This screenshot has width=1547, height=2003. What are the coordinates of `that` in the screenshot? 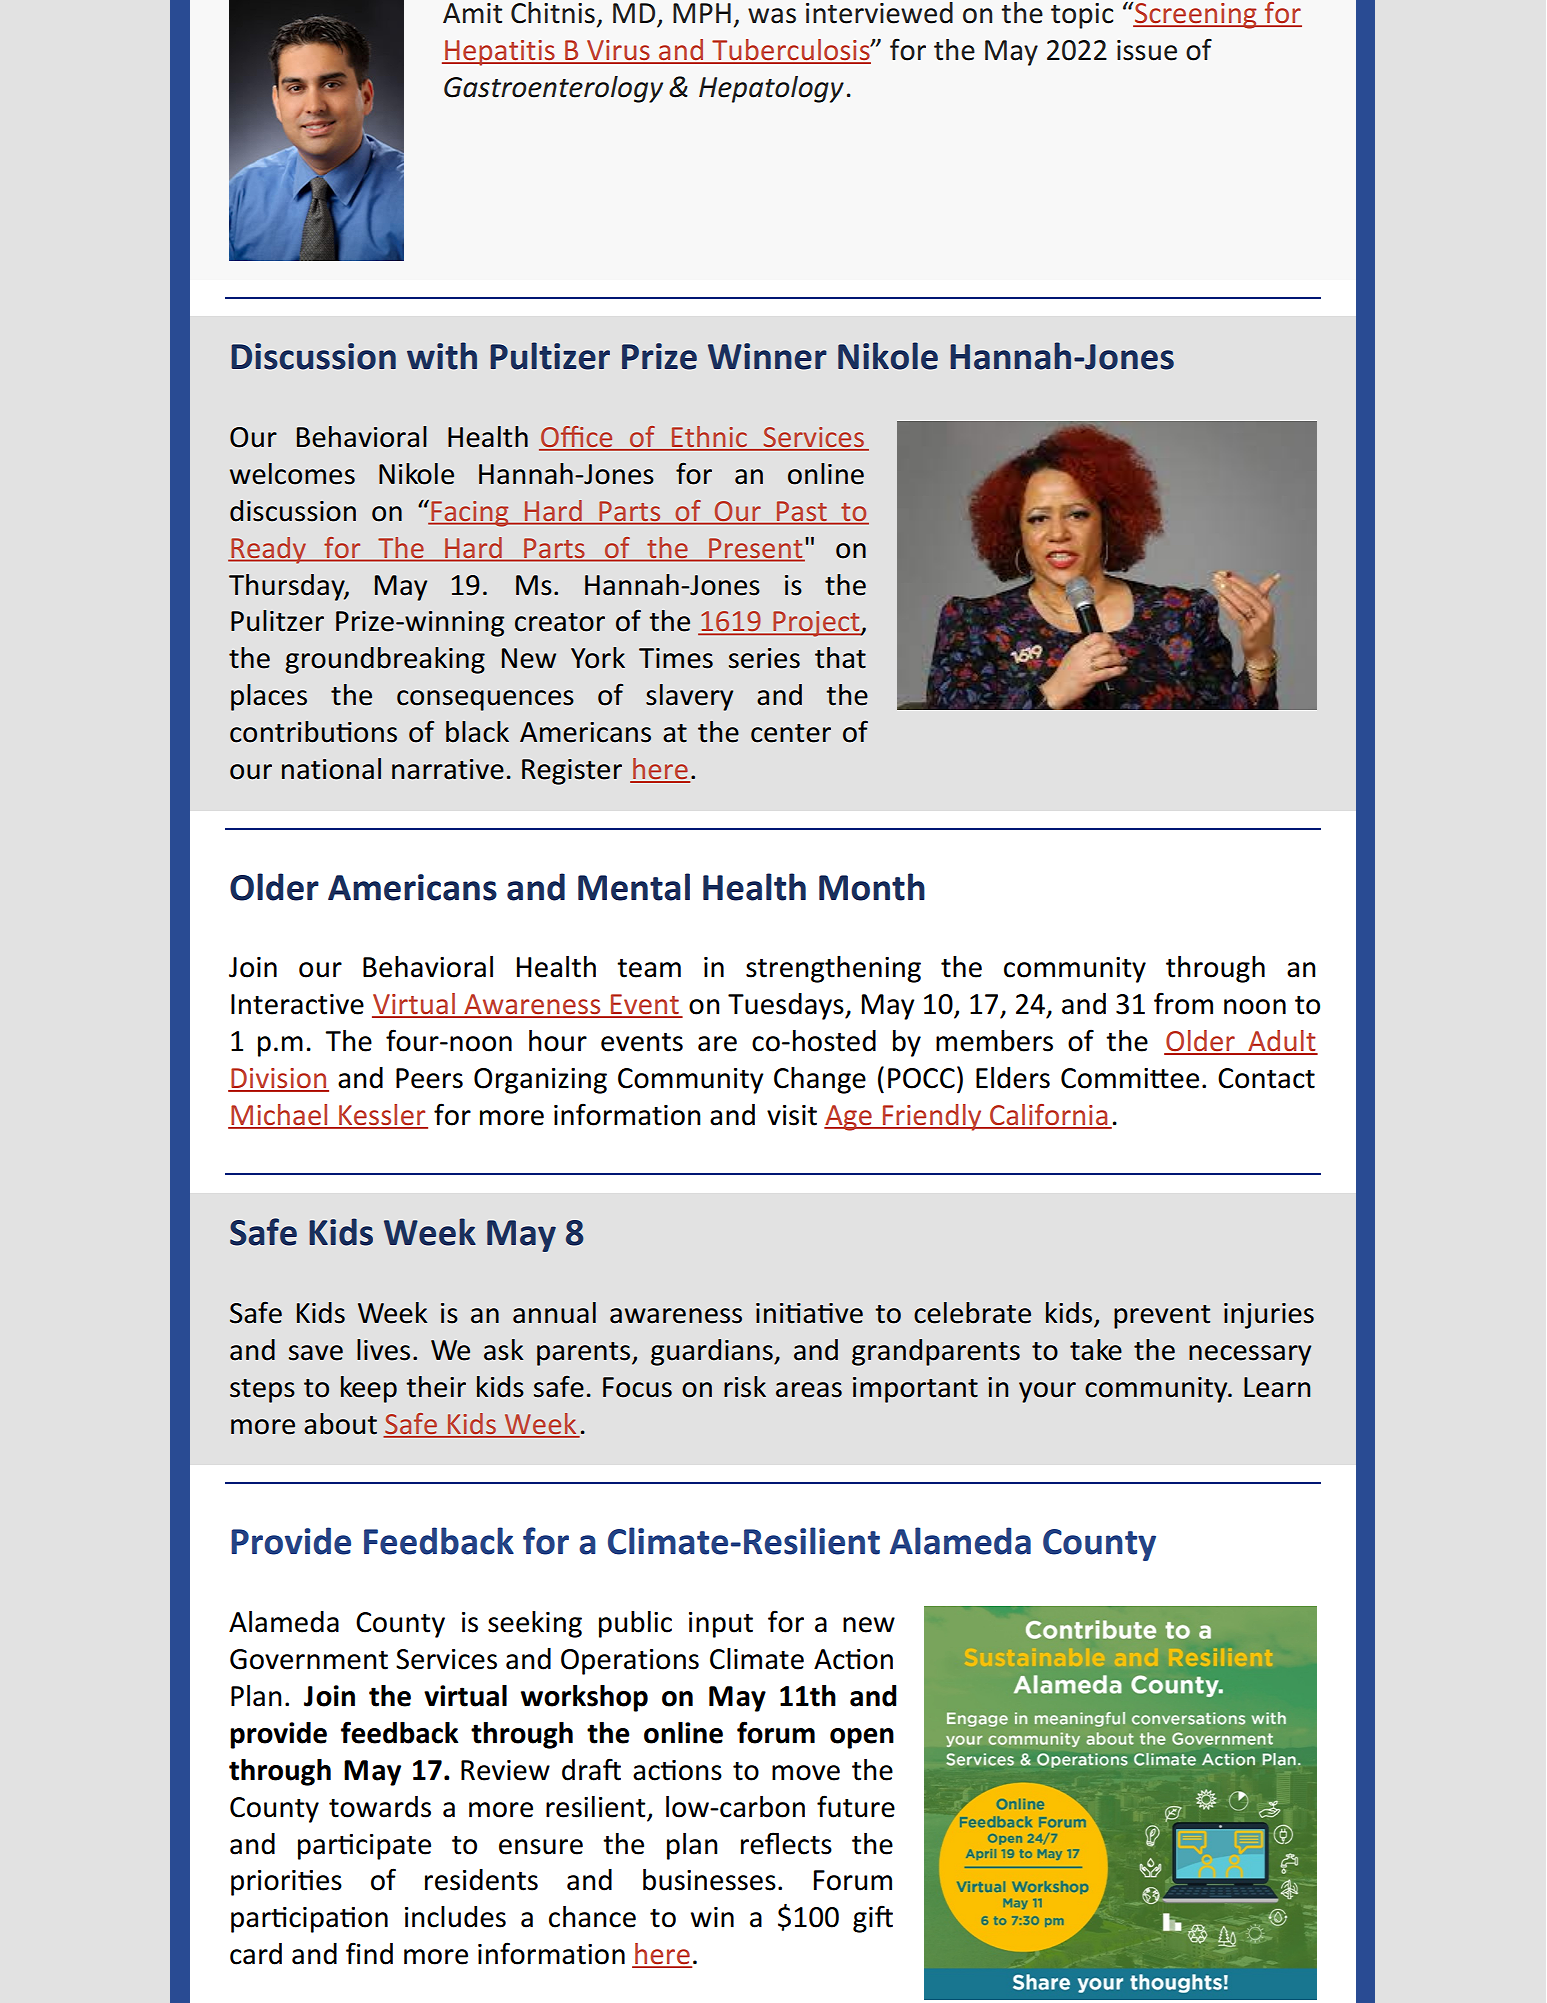 It's located at (840, 658).
